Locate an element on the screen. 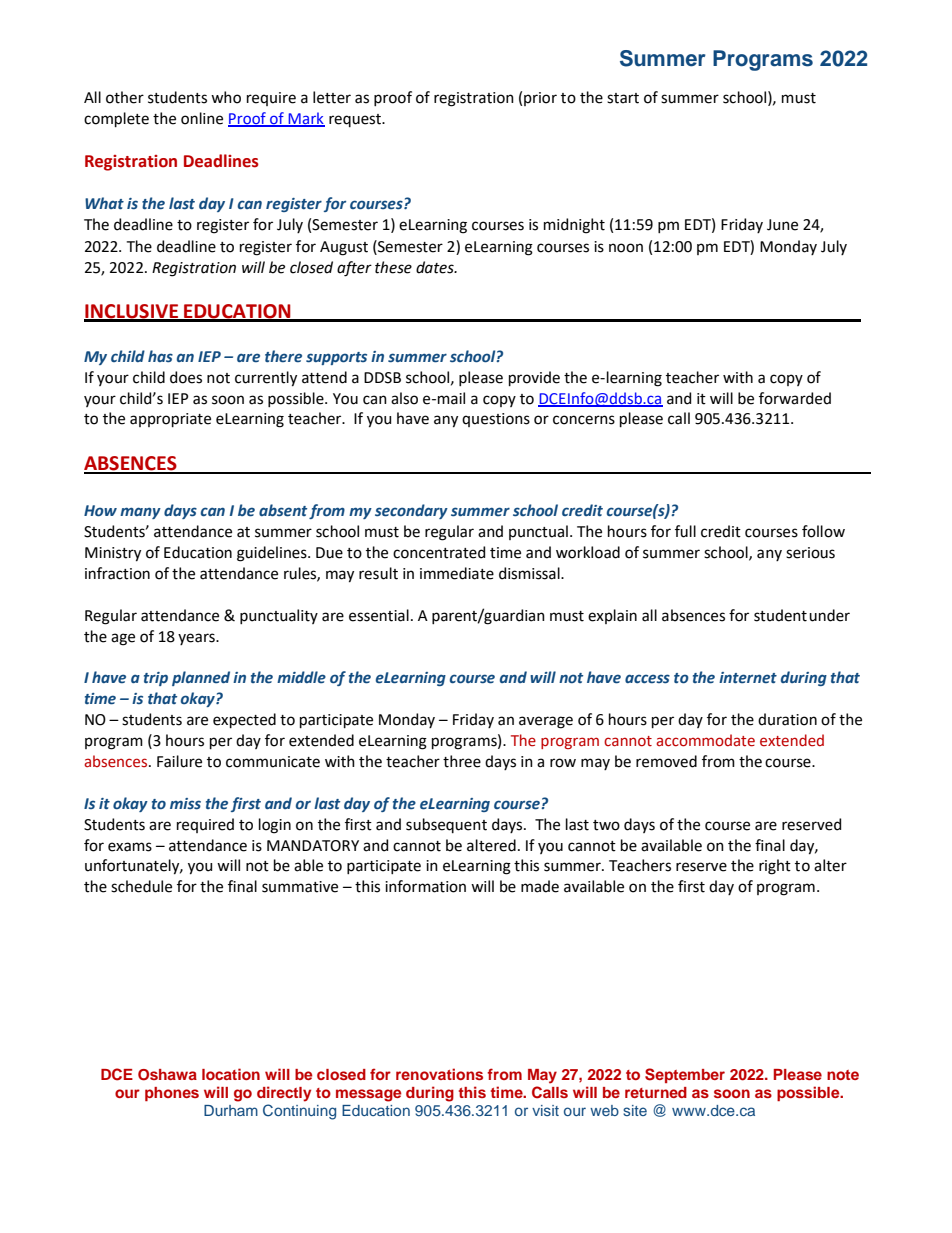 The height and width of the screenshot is (1233, 952). prior is located at coordinates (540, 99).
